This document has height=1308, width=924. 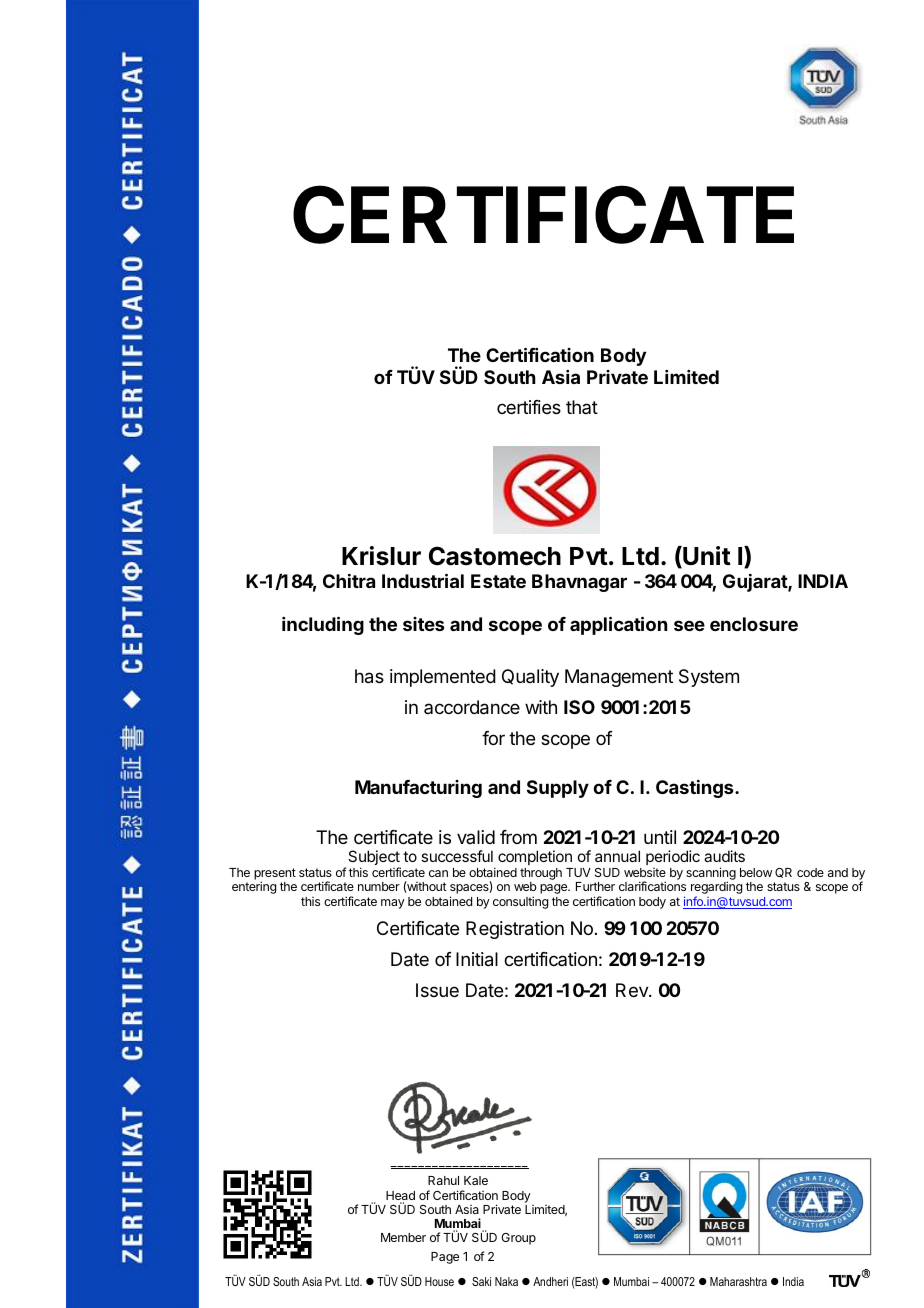 What do you see at coordinates (349, 581) in the document?
I see `Chitra` at bounding box center [349, 581].
